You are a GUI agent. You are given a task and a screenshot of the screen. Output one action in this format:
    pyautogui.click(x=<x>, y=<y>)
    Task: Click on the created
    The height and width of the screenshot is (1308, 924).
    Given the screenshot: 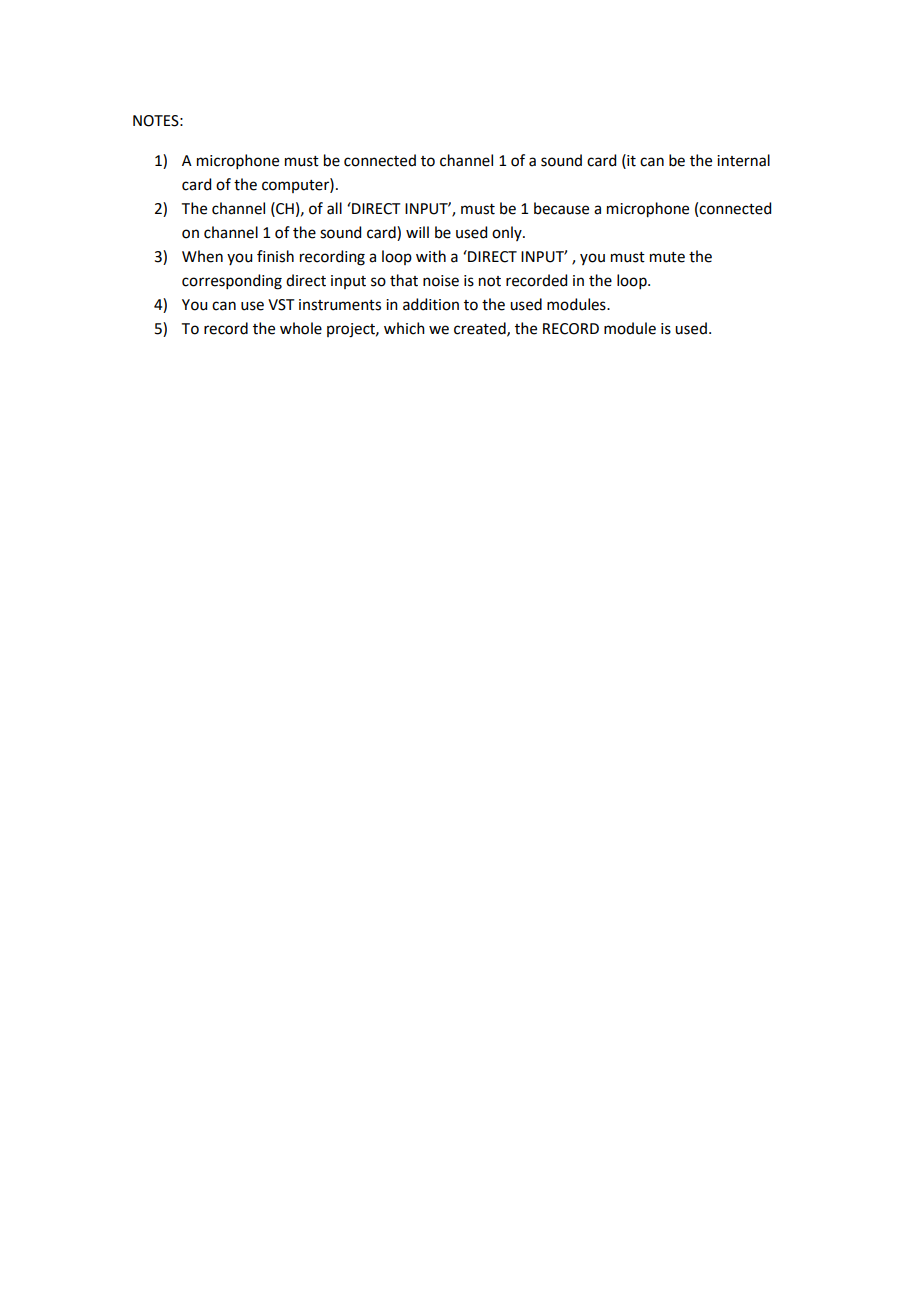 What is the action you would take?
    pyautogui.click(x=481, y=329)
